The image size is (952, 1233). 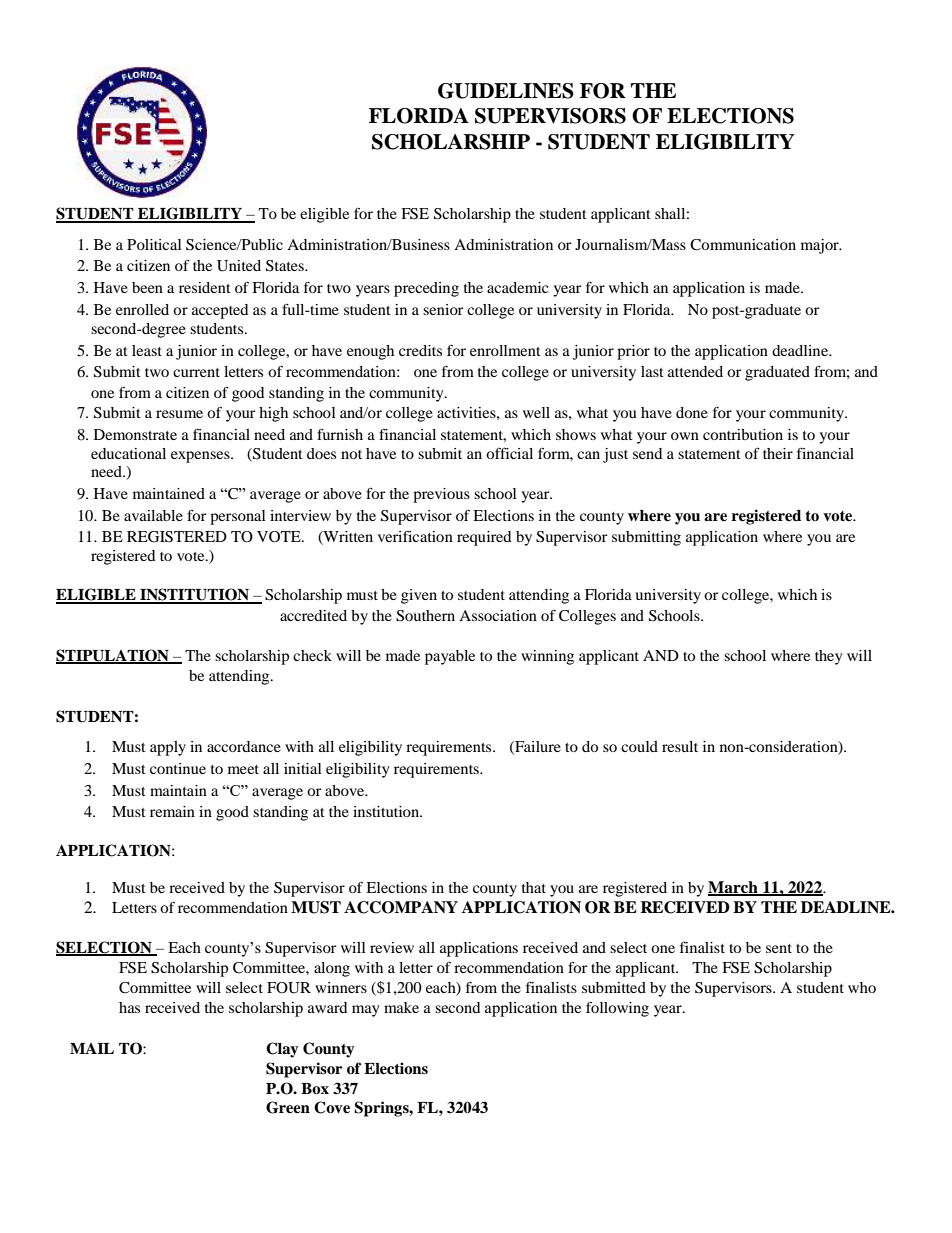 I want to click on expenses, so click(x=201, y=457).
